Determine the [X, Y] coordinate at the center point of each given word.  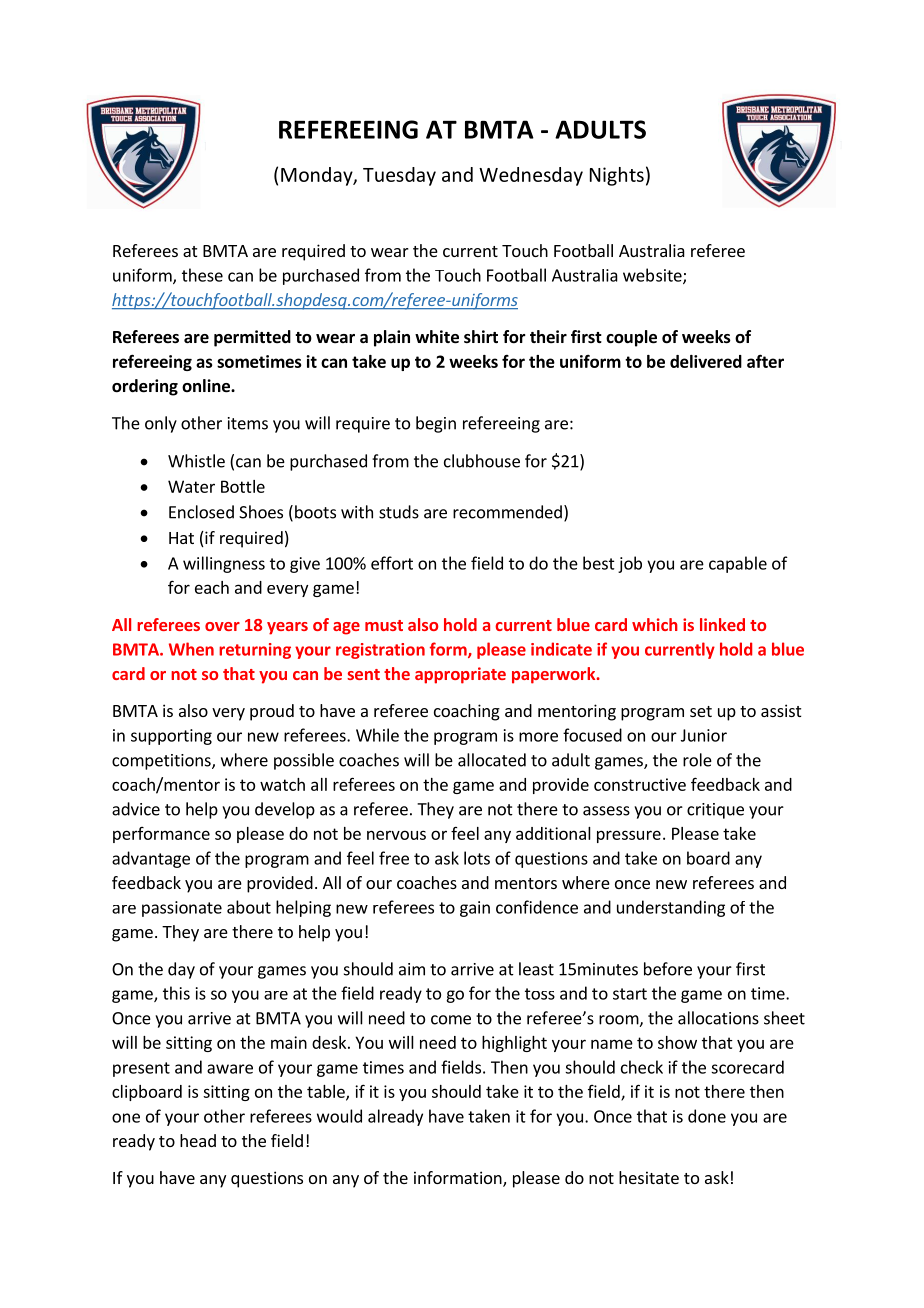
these [202, 275]
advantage [151, 859]
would [339, 1116]
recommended [507, 512]
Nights [617, 176]
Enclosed [201, 512]
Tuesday [399, 176]
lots [477, 858]
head [198, 1140]
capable [738, 564]
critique [715, 811]
